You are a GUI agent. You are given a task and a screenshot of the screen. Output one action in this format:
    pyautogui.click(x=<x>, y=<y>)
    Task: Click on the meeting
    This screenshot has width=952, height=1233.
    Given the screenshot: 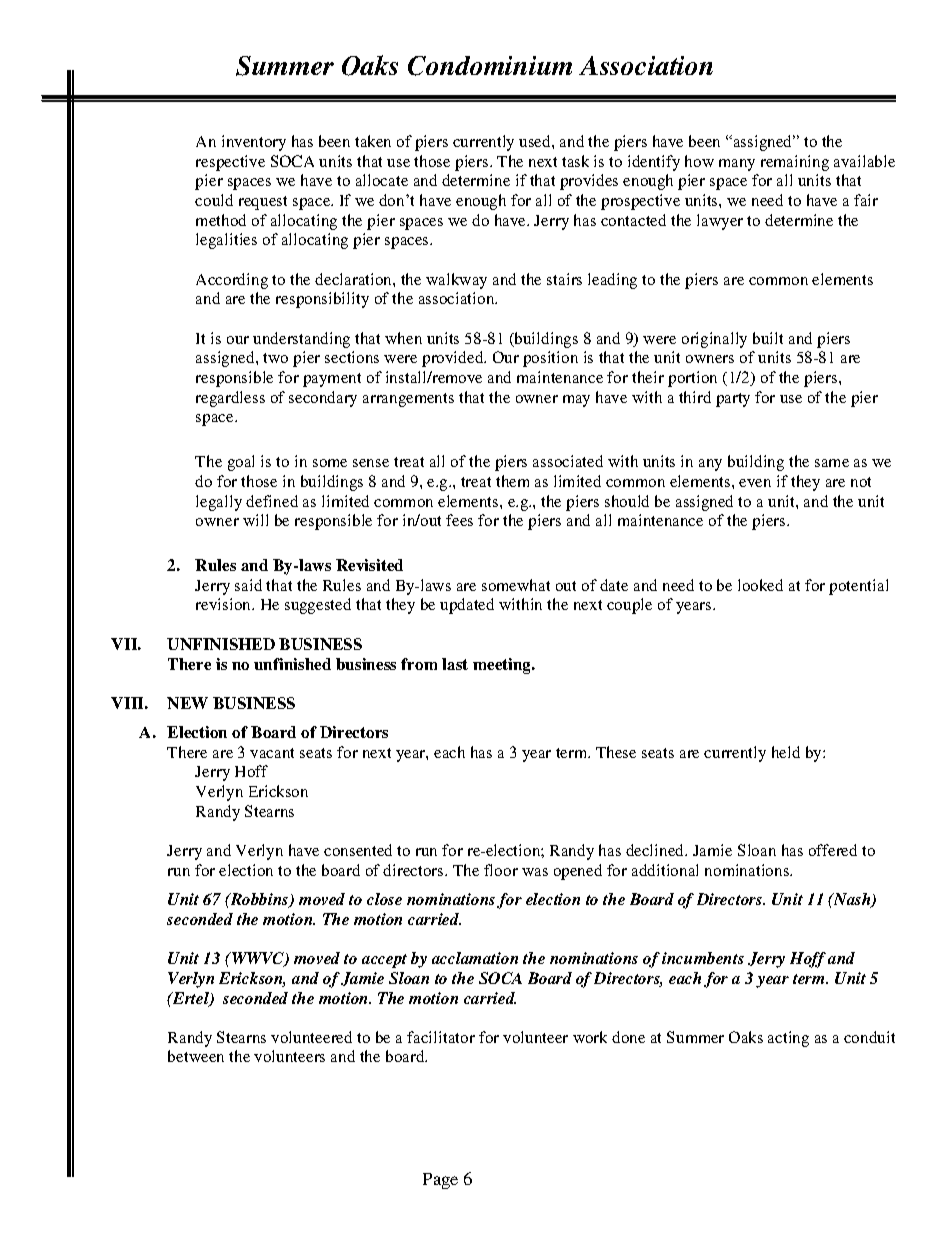 What is the action you would take?
    pyautogui.click(x=503, y=666)
